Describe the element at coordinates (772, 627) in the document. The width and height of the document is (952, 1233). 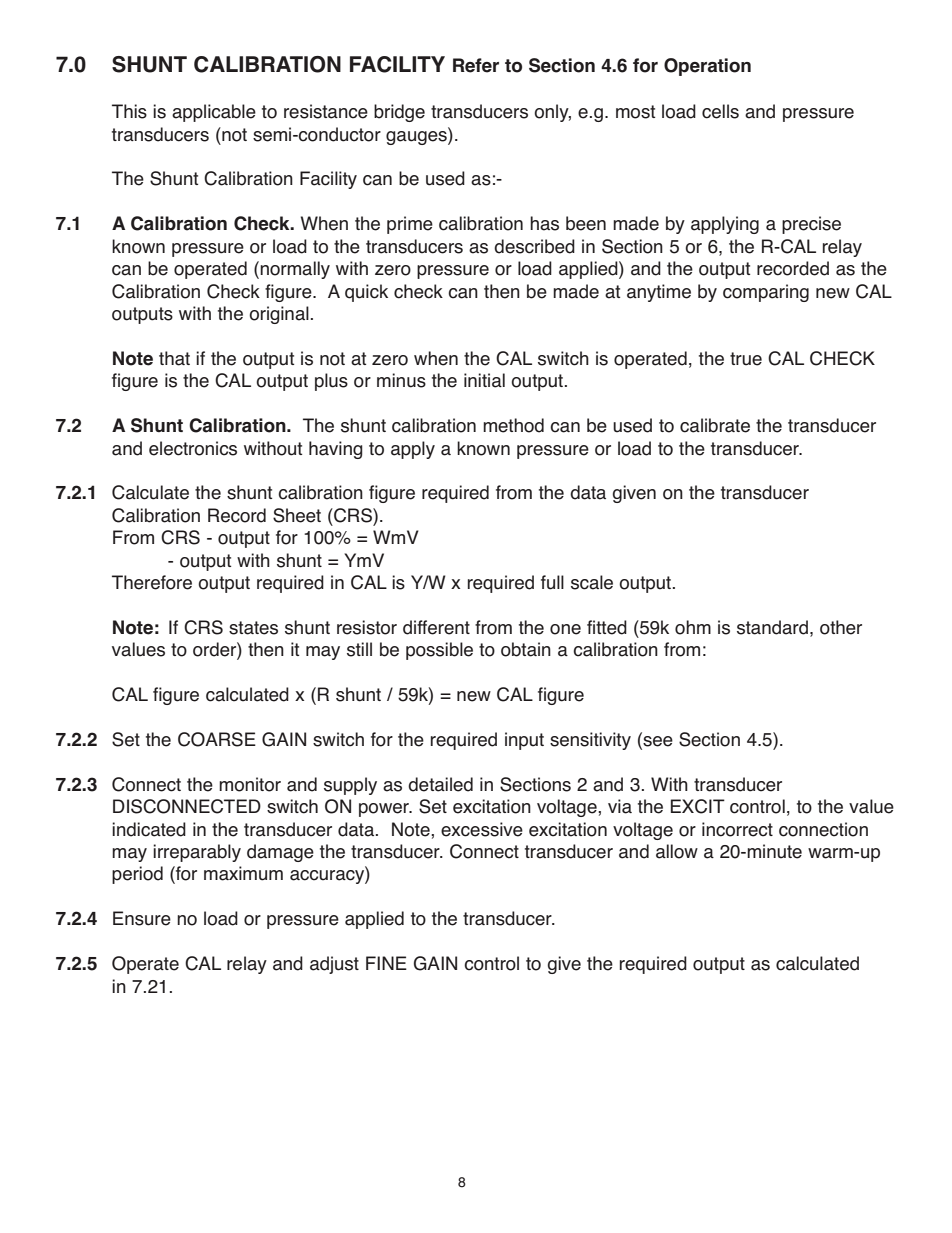
I see `standard` at that location.
